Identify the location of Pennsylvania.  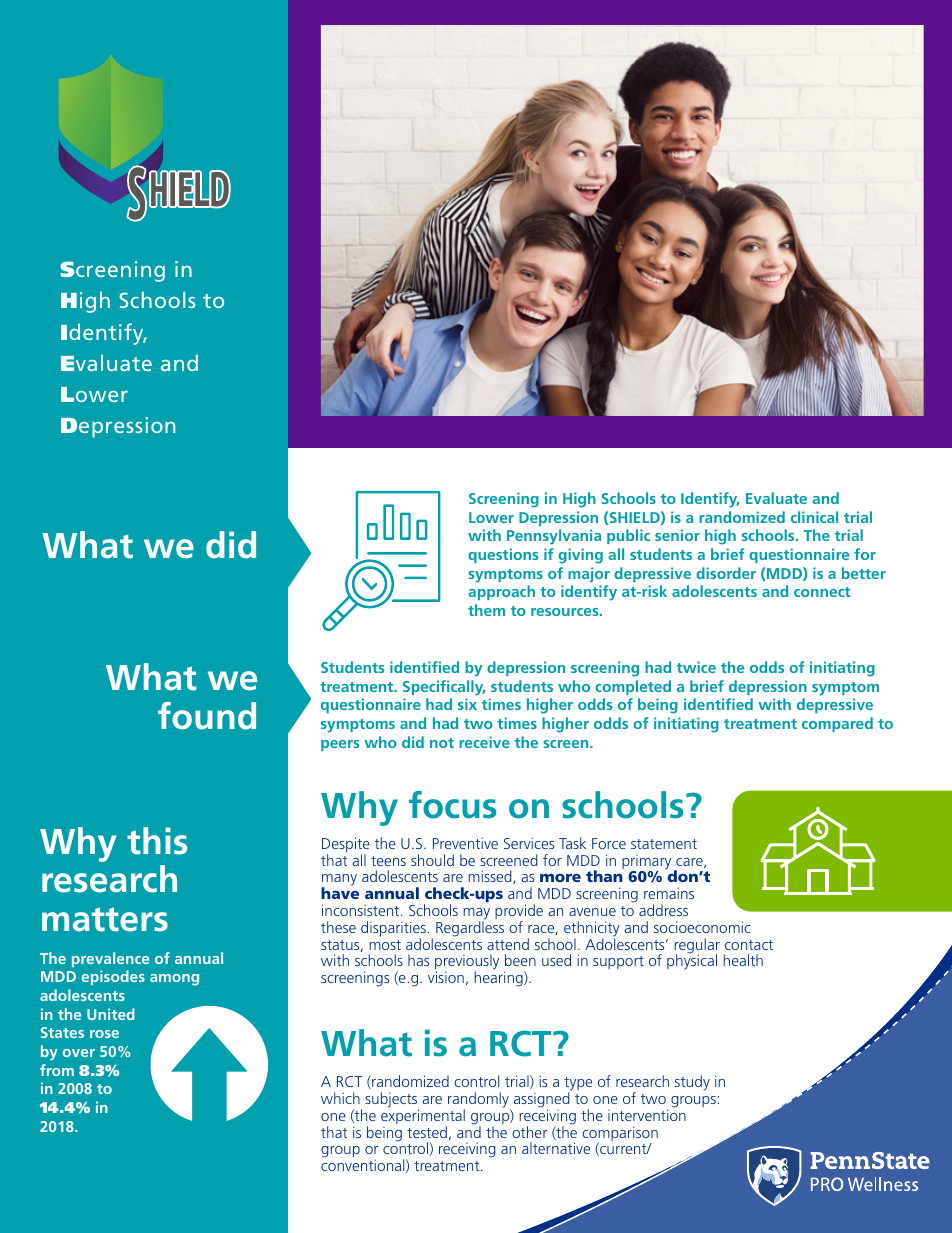
(554, 537).
